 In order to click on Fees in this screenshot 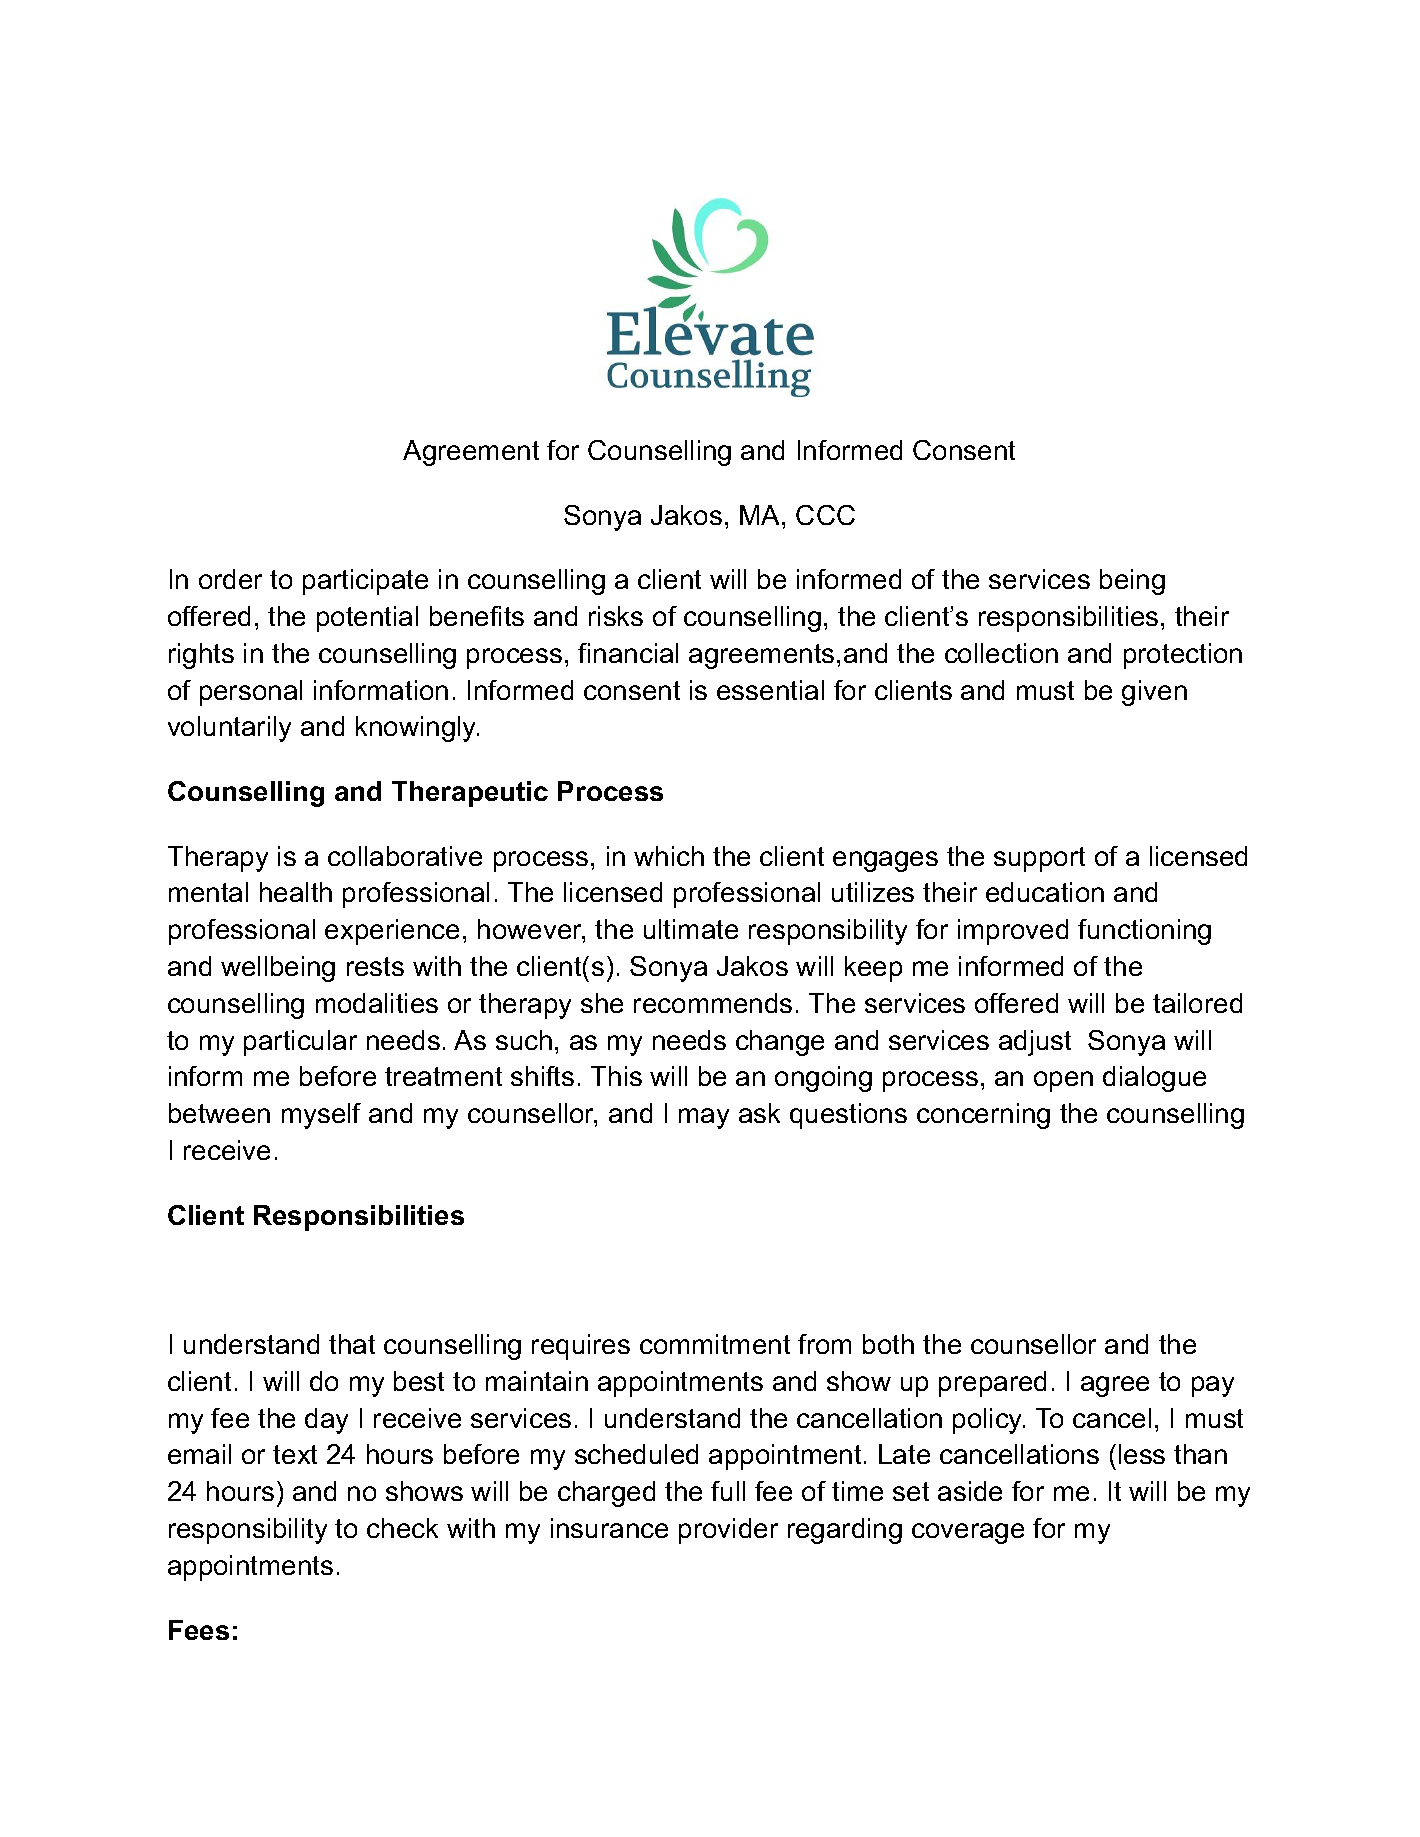, I will do `click(199, 1630)`.
